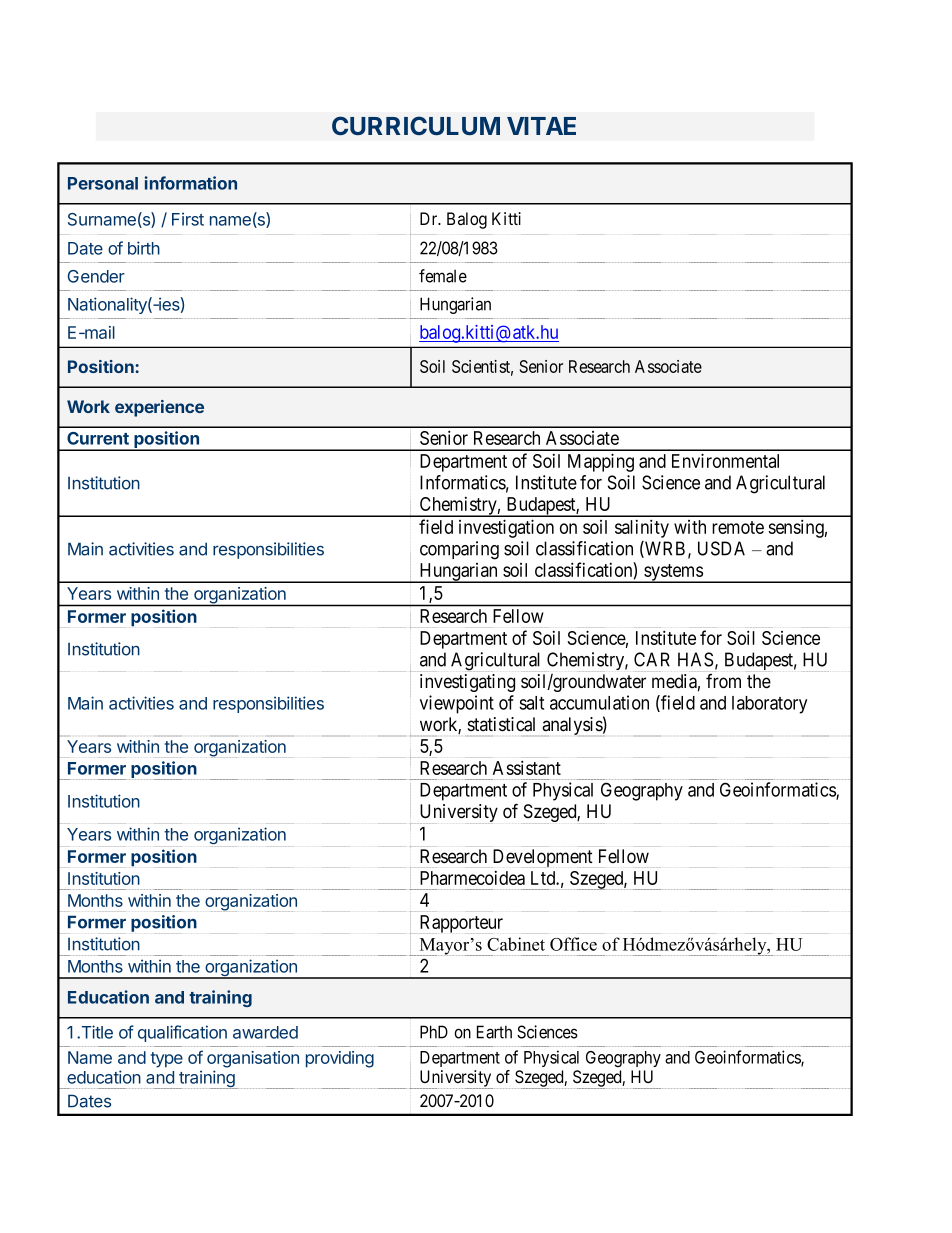 This screenshot has width=952, height=1233. Describe the element at coordinates (459, 550) in the screenshot. I see `comparing` at that location.
